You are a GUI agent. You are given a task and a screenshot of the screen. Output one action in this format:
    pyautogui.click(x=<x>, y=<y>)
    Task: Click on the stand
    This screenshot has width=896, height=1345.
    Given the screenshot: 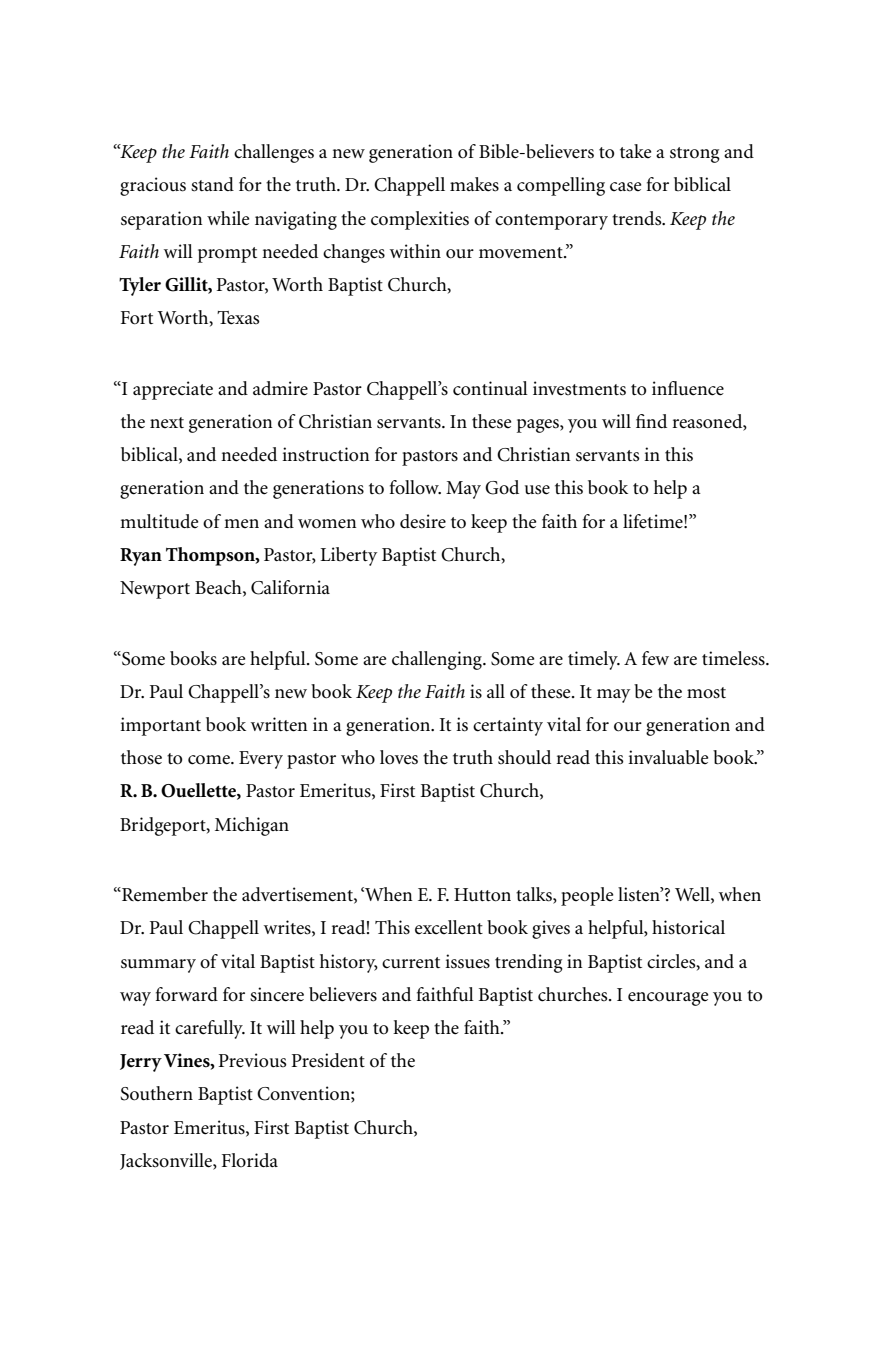 What is the action you would take?
    pyautogui.click(x=212, y=184)
